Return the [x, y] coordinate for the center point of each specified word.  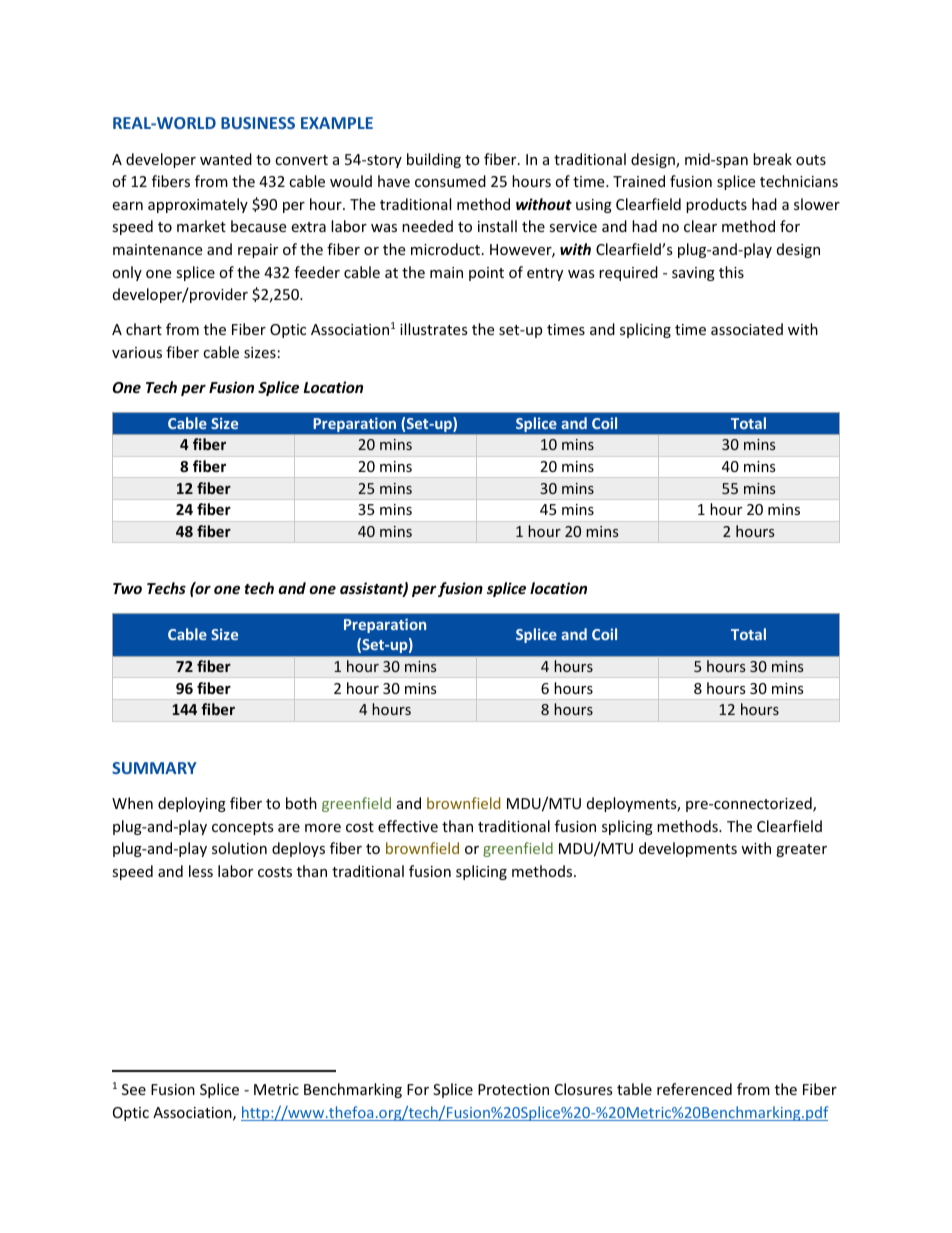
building [434, 160]
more [323, 828]
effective [408, 826]
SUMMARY [154, 768]
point [486, 274]
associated [747, 329]
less [201, 871]
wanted [226, 159]
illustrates [434, 329]
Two [127, 588]
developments [688, 849]
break [772, 159]
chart [144, 329]
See [134, 1089]
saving [693, 274]
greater [801, 850]
